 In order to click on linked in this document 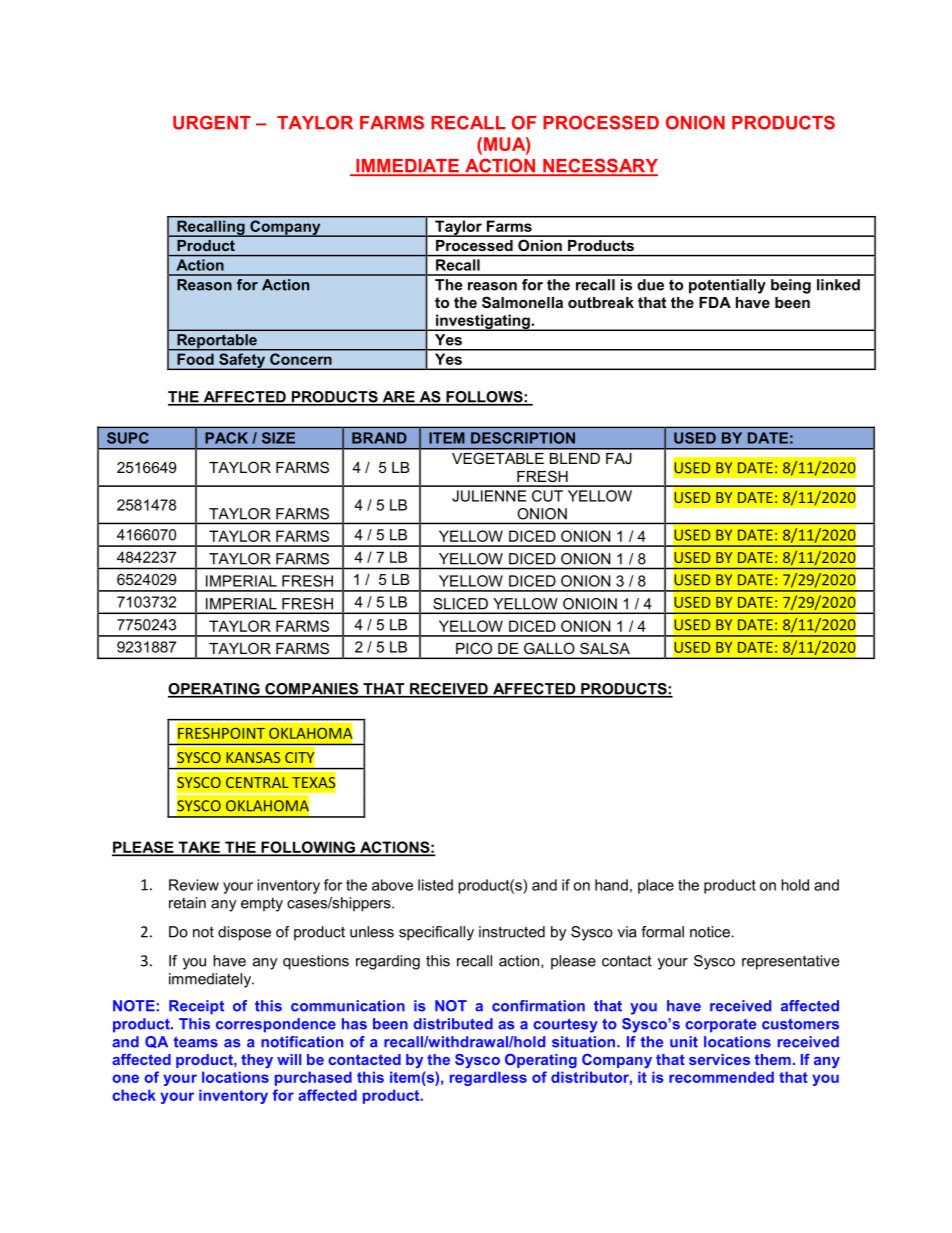, I will do `click(838, 285)`.
